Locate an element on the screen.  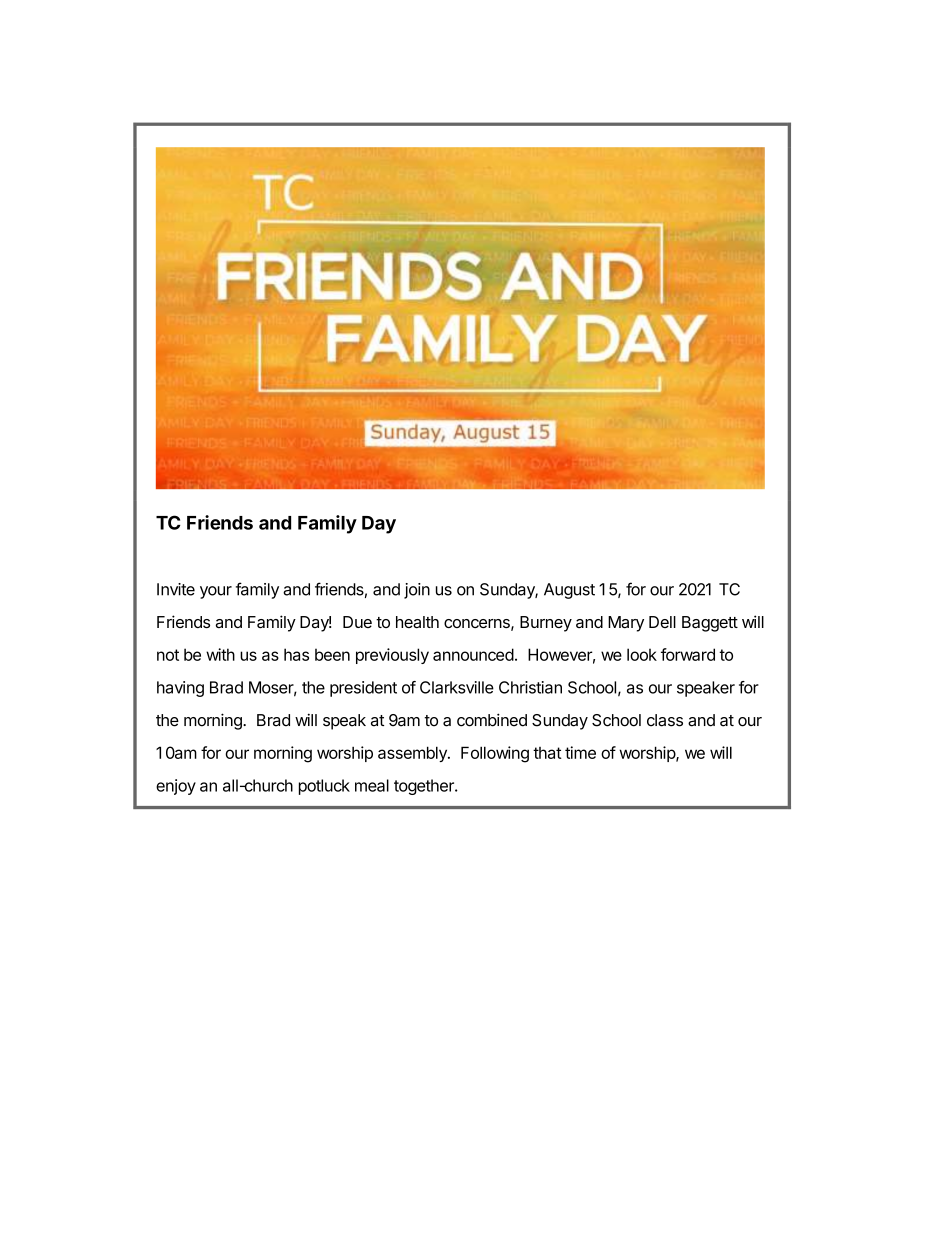
join is located at coordinates (417, 591).
